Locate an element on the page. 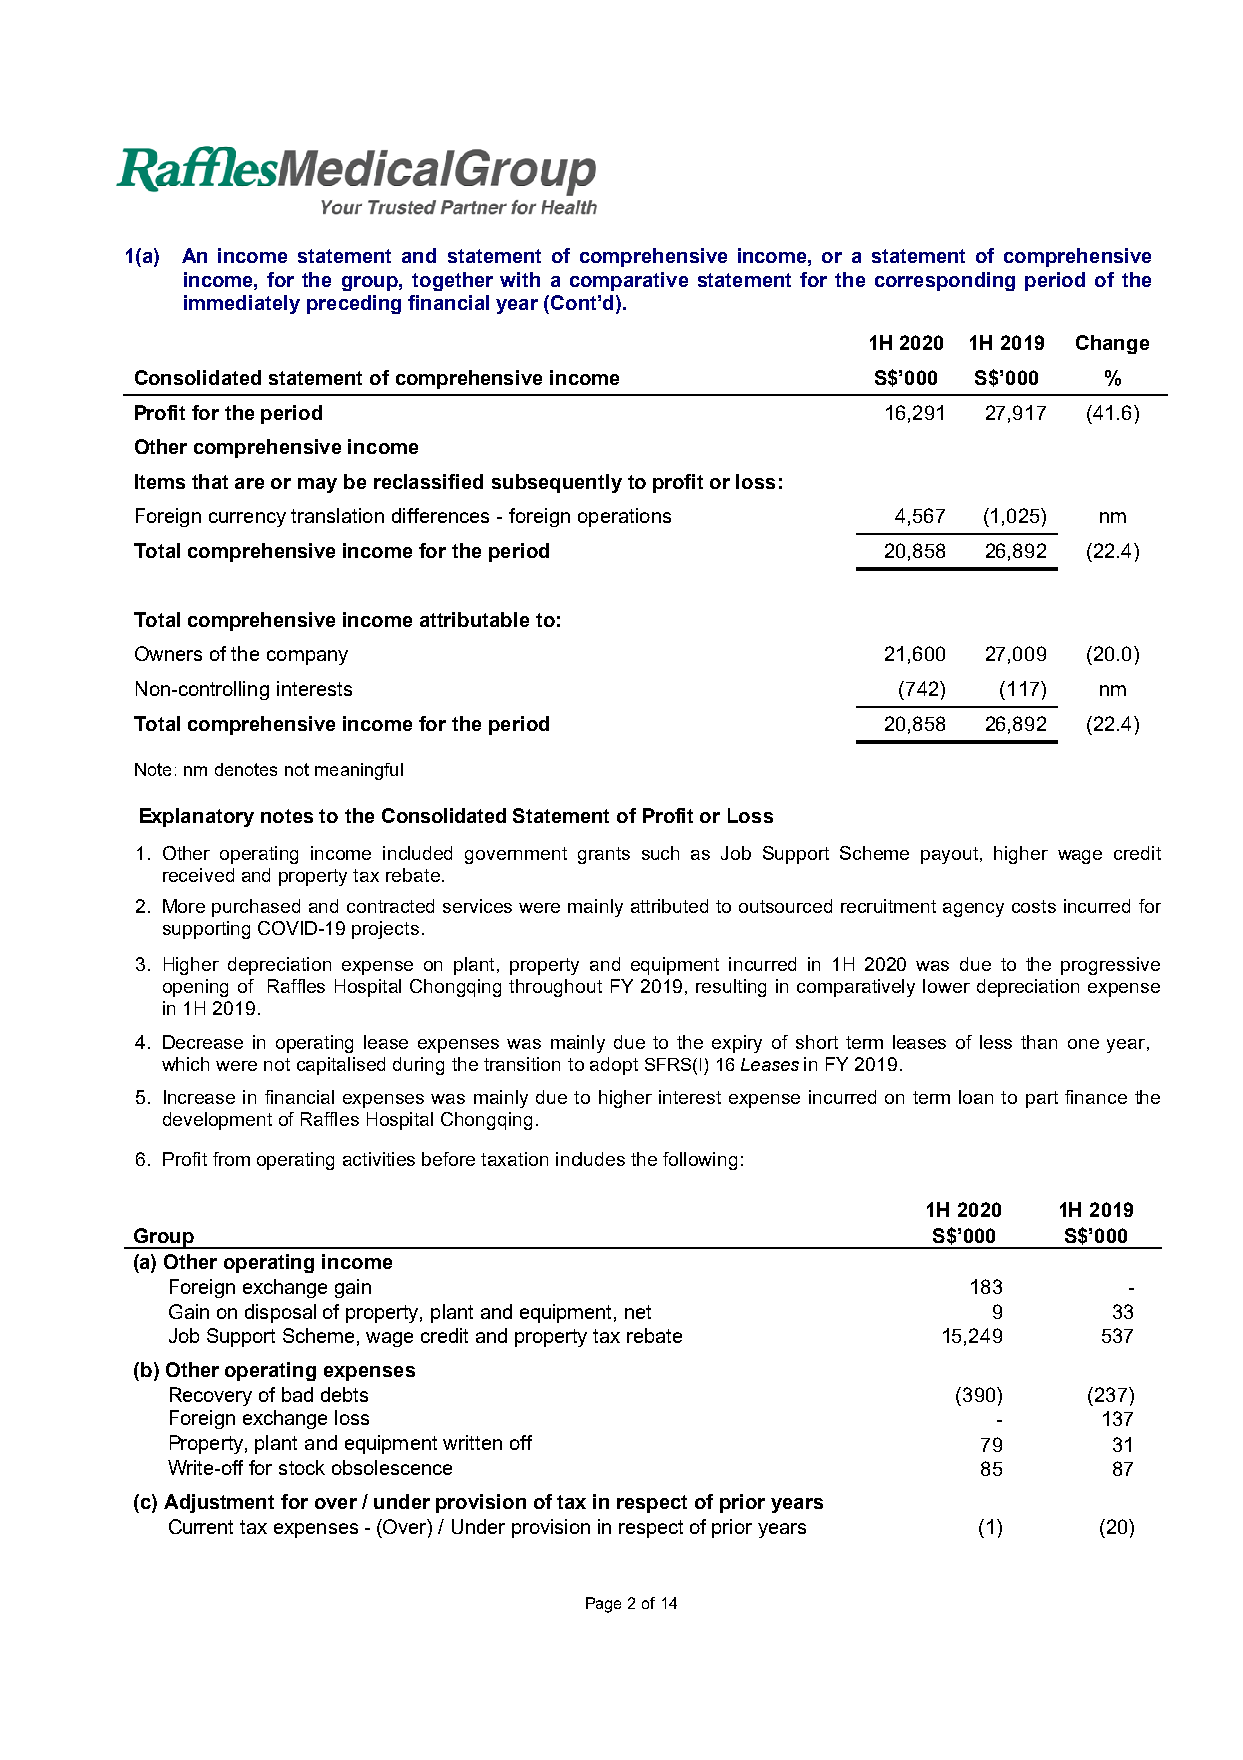  Page is located at coordinates (603, 1605).
